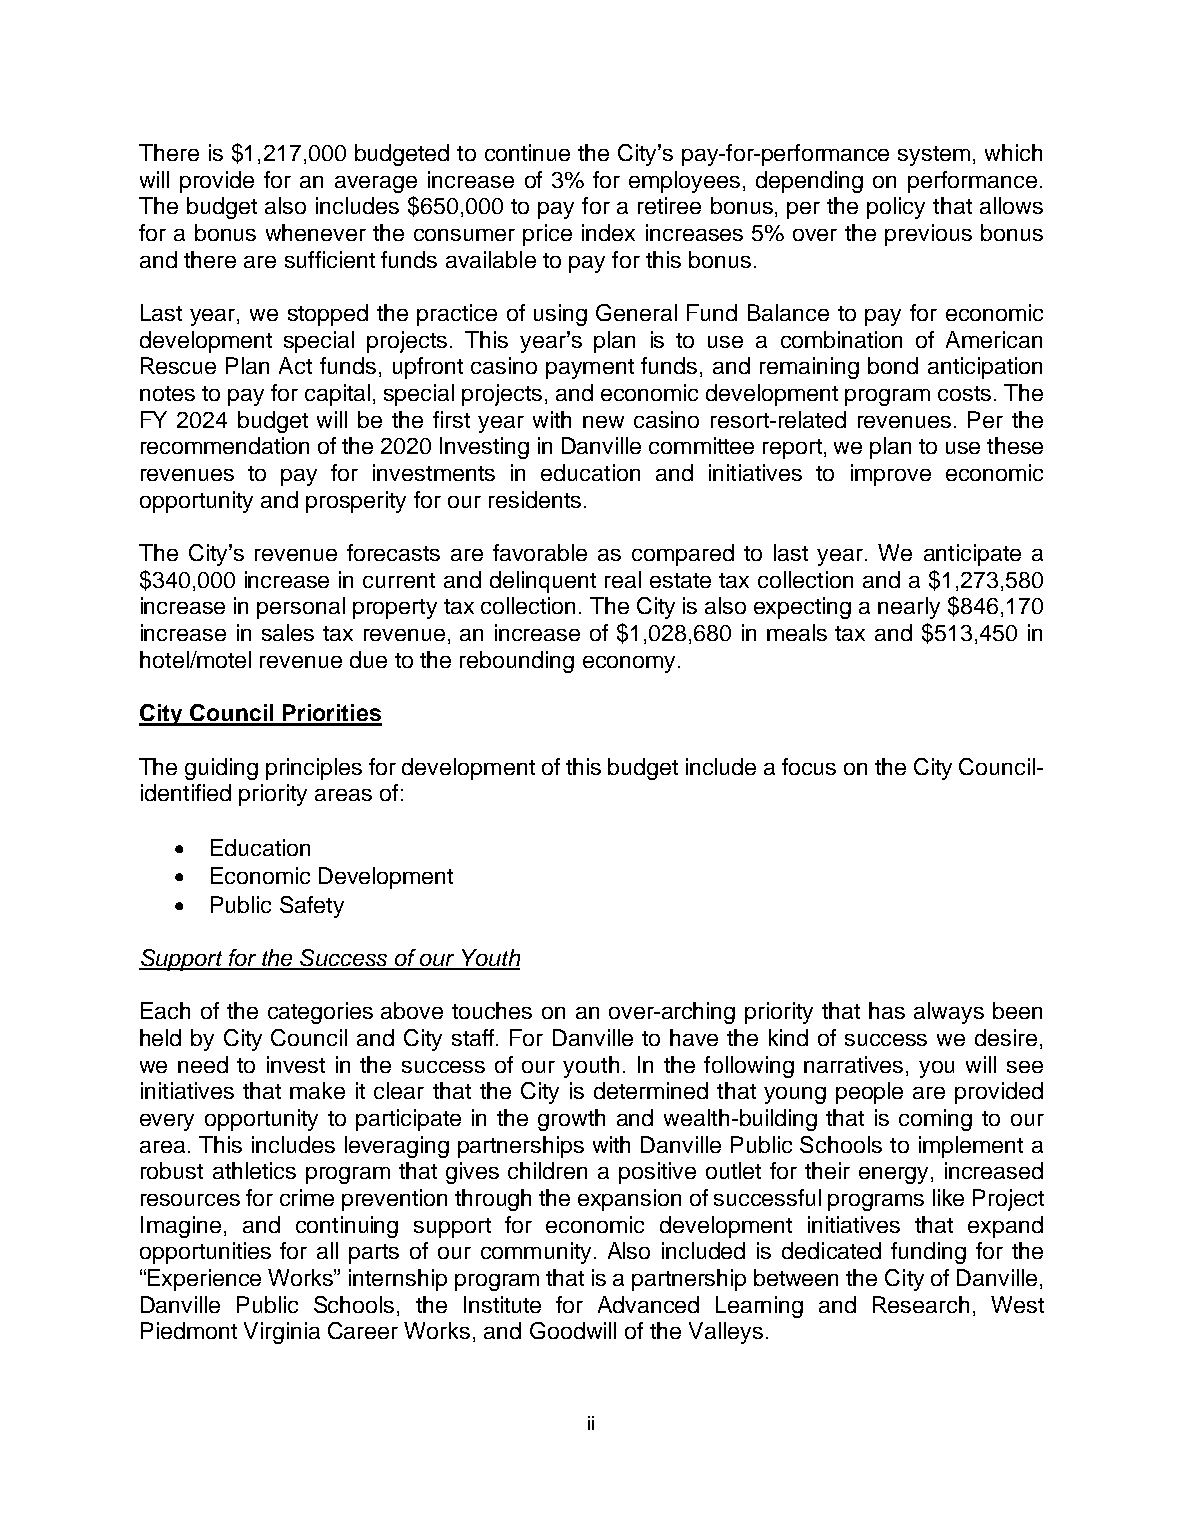 Image resolution: width=1183 pixels, height=1531 pixels. What do you see at coordinates (312, 907) in the screenshot?
I see `Safety` at bounding box center [312, 907].
